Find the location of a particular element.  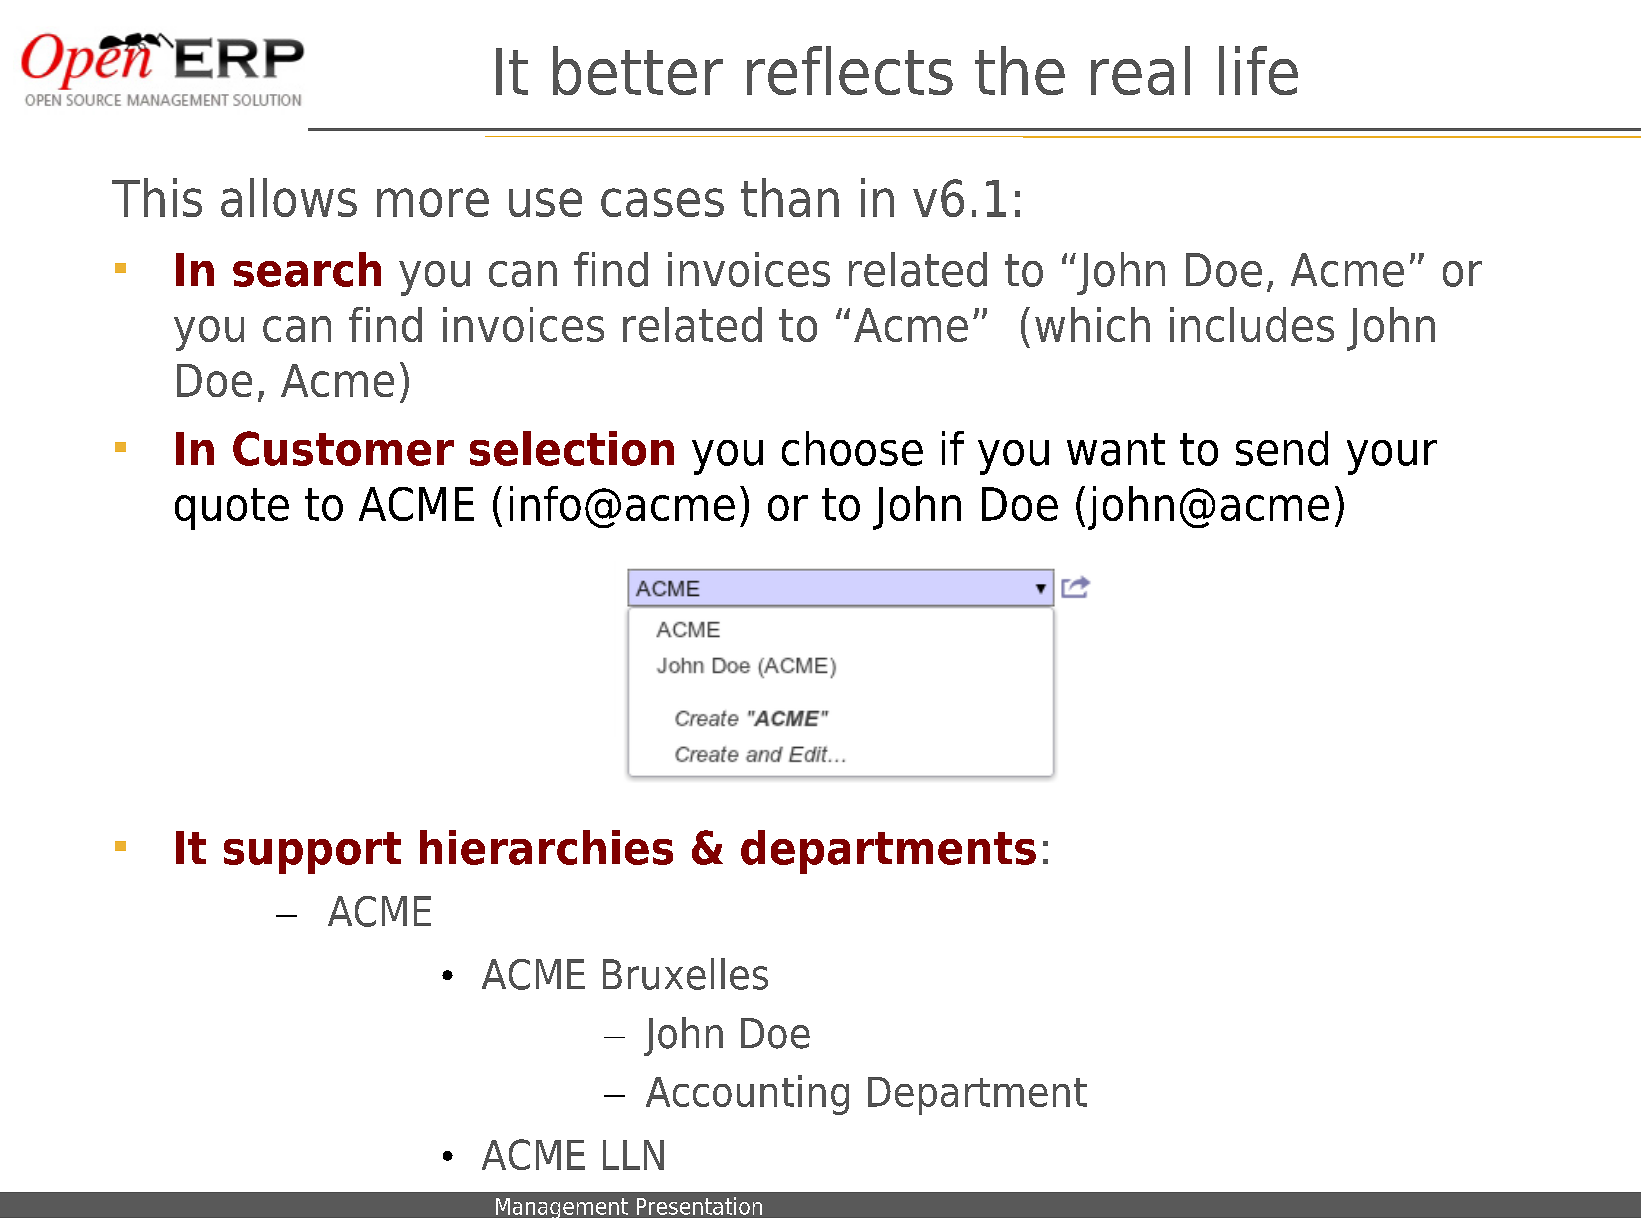

quote is located at coordinates (232, 509).
